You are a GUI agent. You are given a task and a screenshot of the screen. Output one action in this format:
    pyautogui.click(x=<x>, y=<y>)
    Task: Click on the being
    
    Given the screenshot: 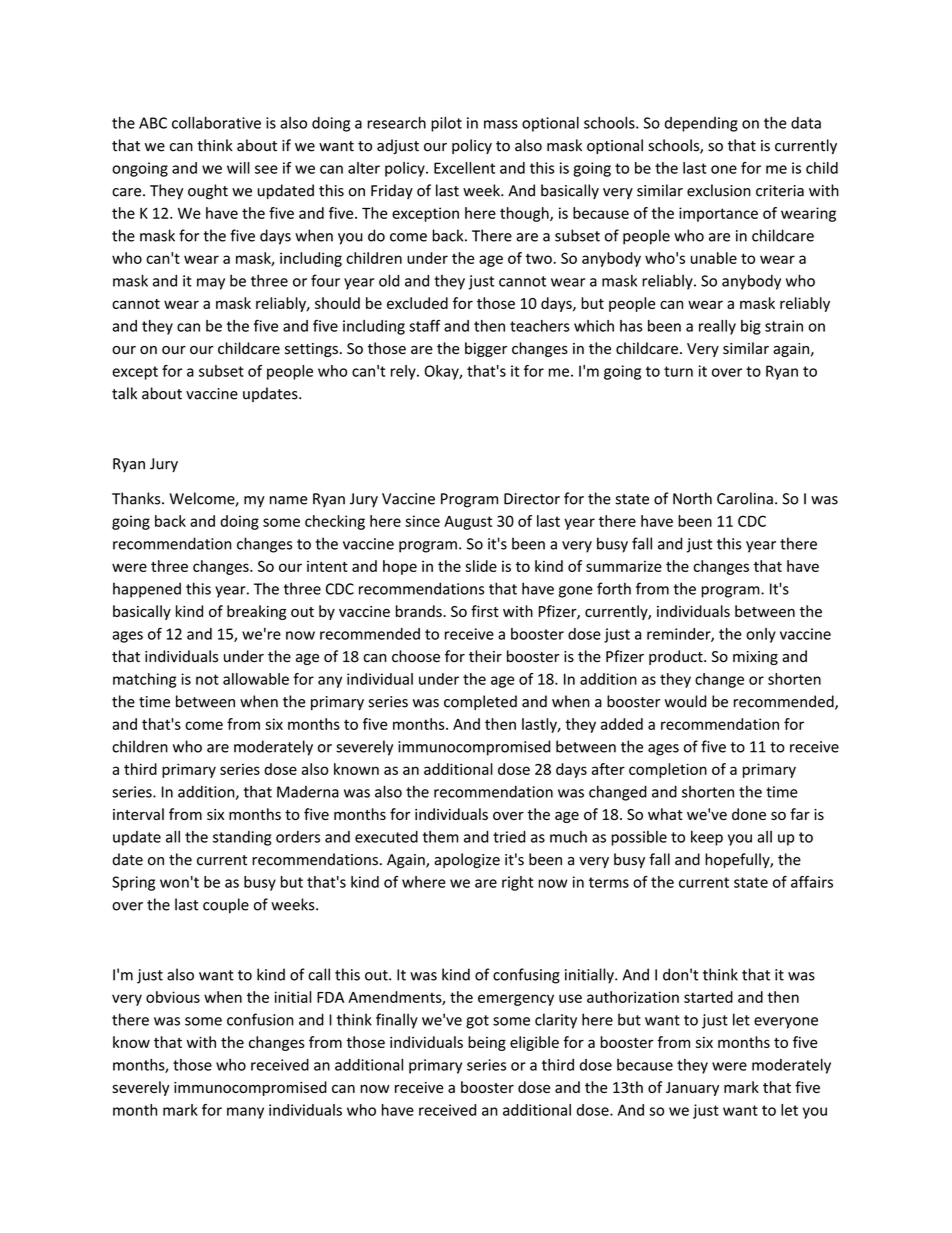 What is the action you would take?
    pyautogui.click(x=487, y=1043)
